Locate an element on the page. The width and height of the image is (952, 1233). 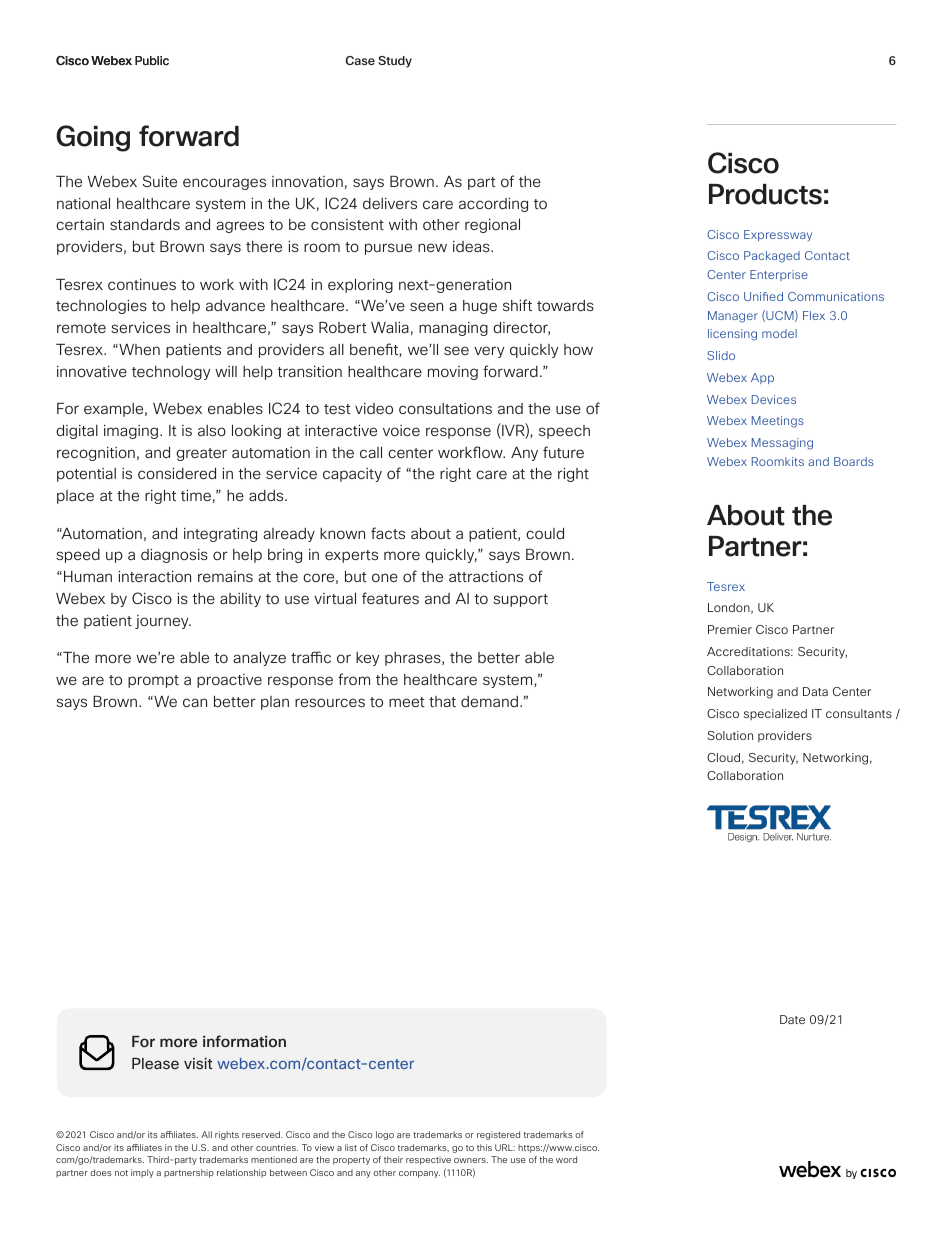
this is located at coordinates (484, 1147).
